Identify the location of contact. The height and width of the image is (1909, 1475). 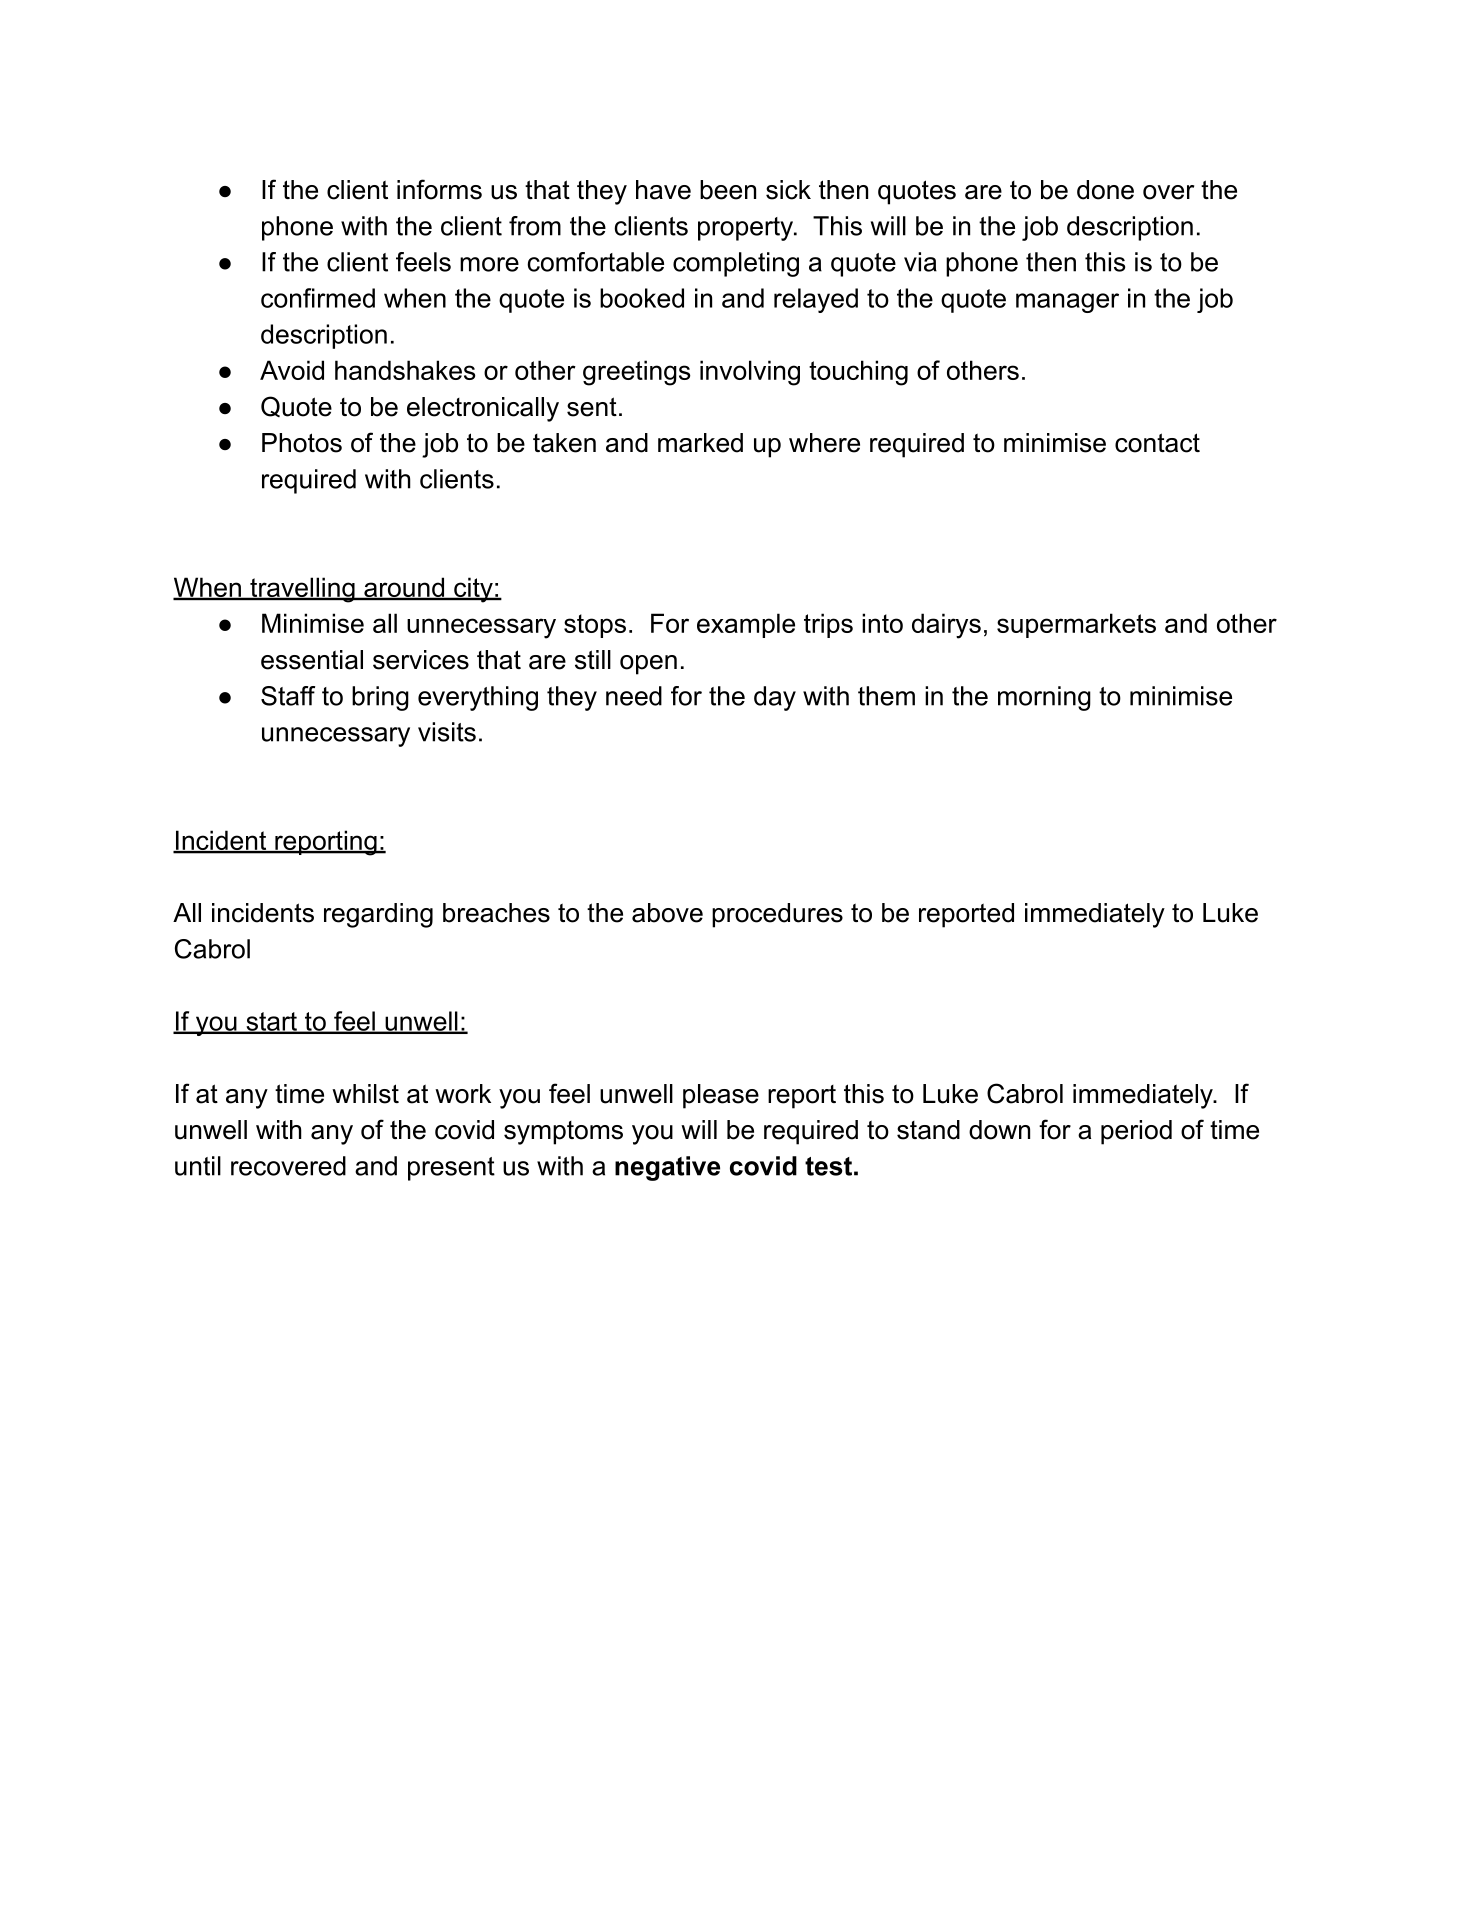
(1157, 443).
